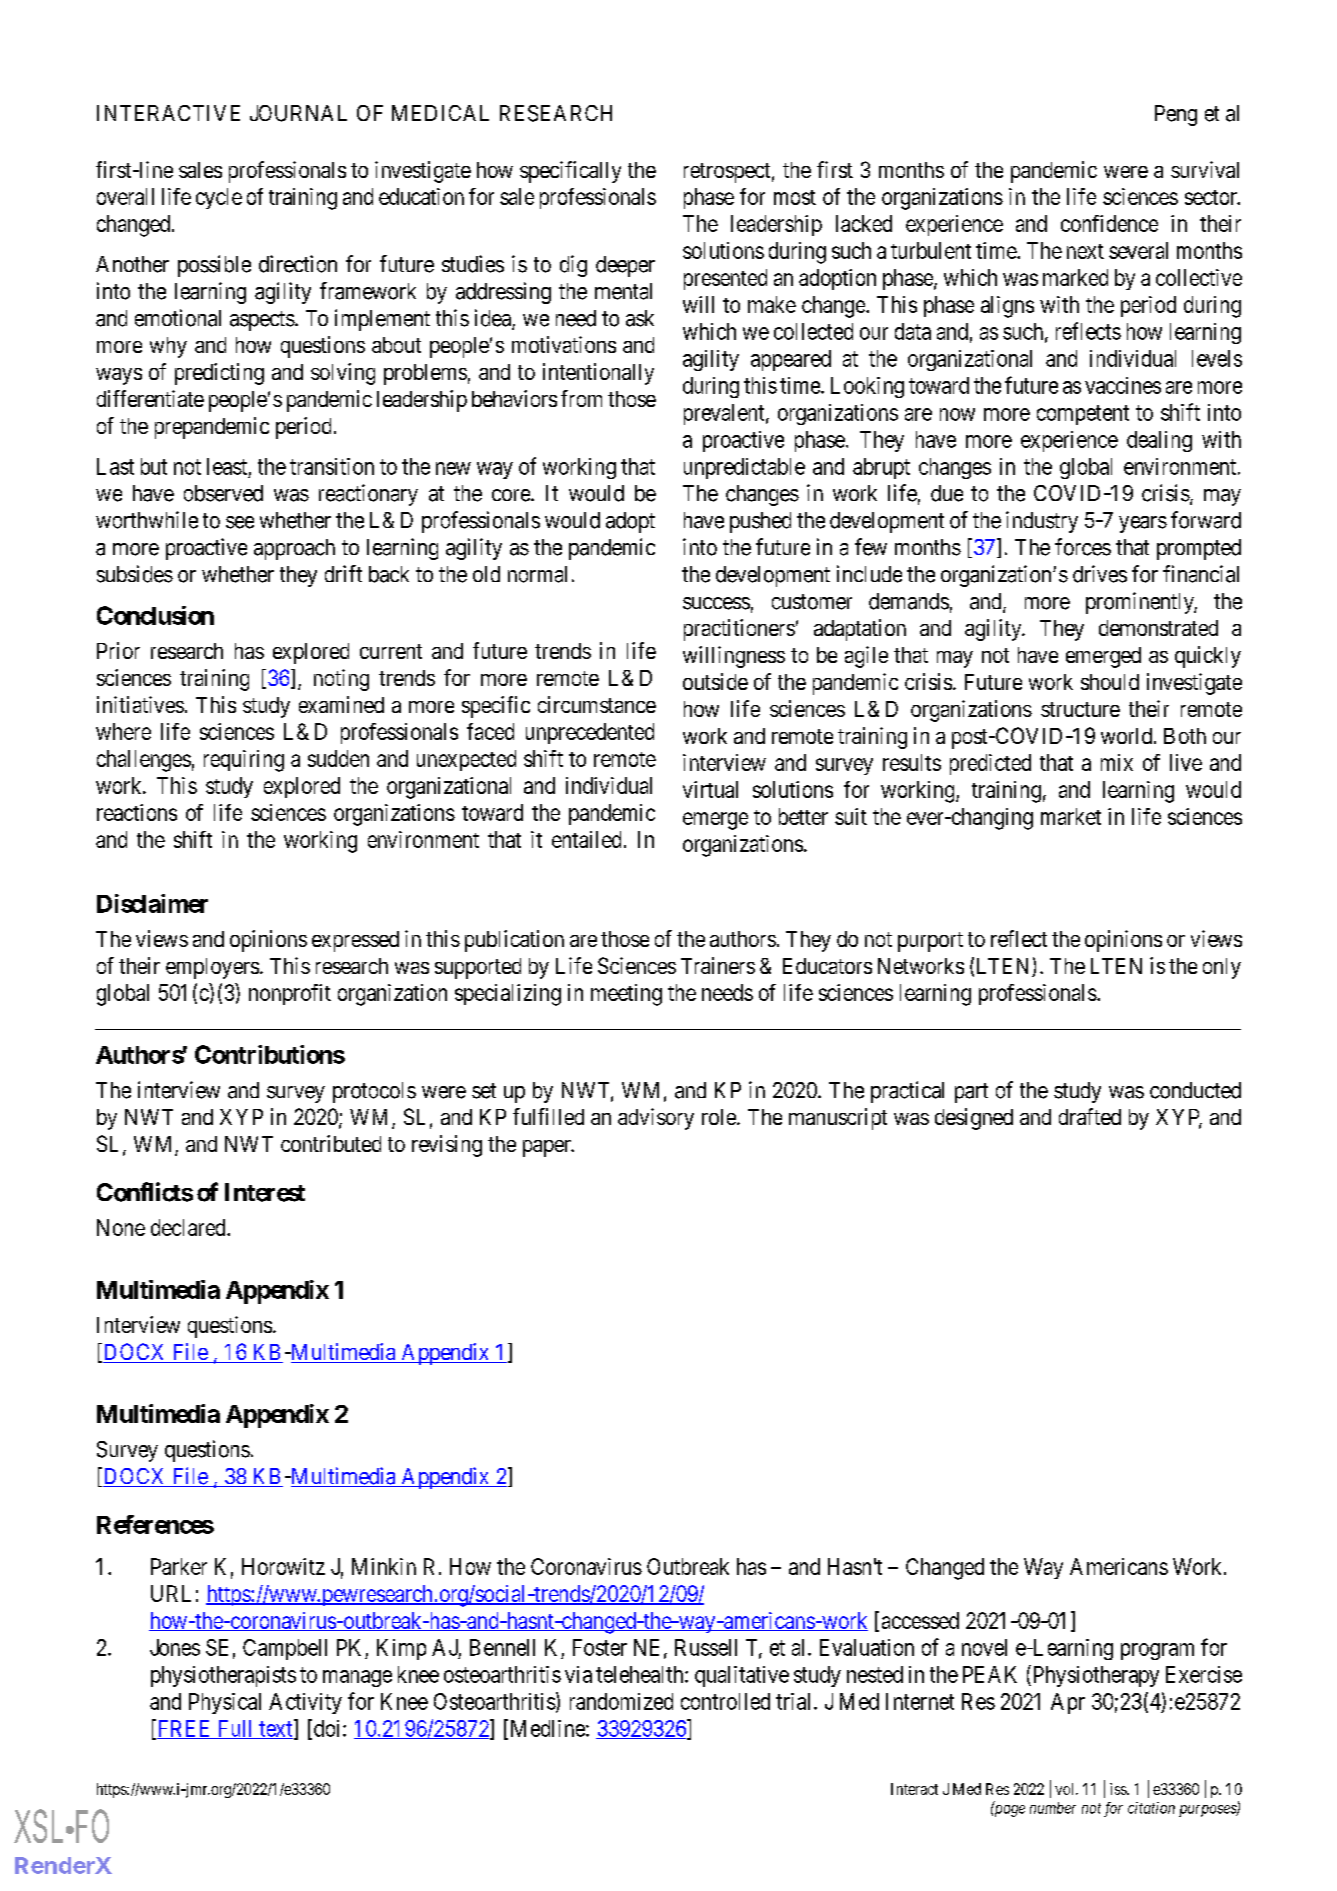 The image size is (1337, 1891). What do you see at coordinates (795, 197) in the screenshot?
I see `most` at bounding box center [795, 197].
